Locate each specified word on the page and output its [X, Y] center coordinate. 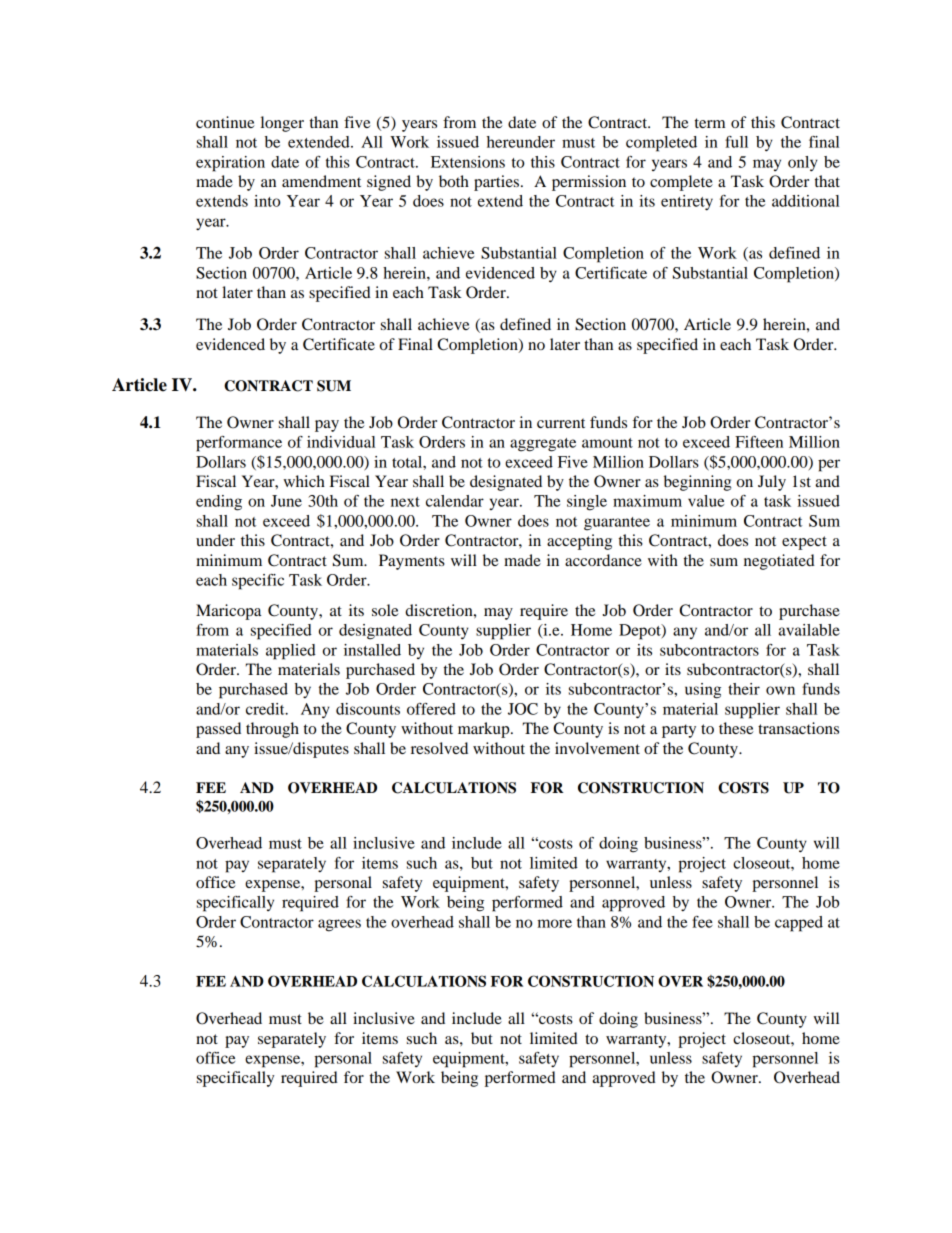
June [286, 501]
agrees [339, 925]
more [554, 923]
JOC [523, 709]
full [736, 142]
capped [799, 924]
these [736, 728]
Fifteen [759, 442]
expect [804, 543]
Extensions [468, 162]
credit [266, 709]
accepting [579, 542]
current [561, 423]
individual [341, 442]
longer [282, 124]
